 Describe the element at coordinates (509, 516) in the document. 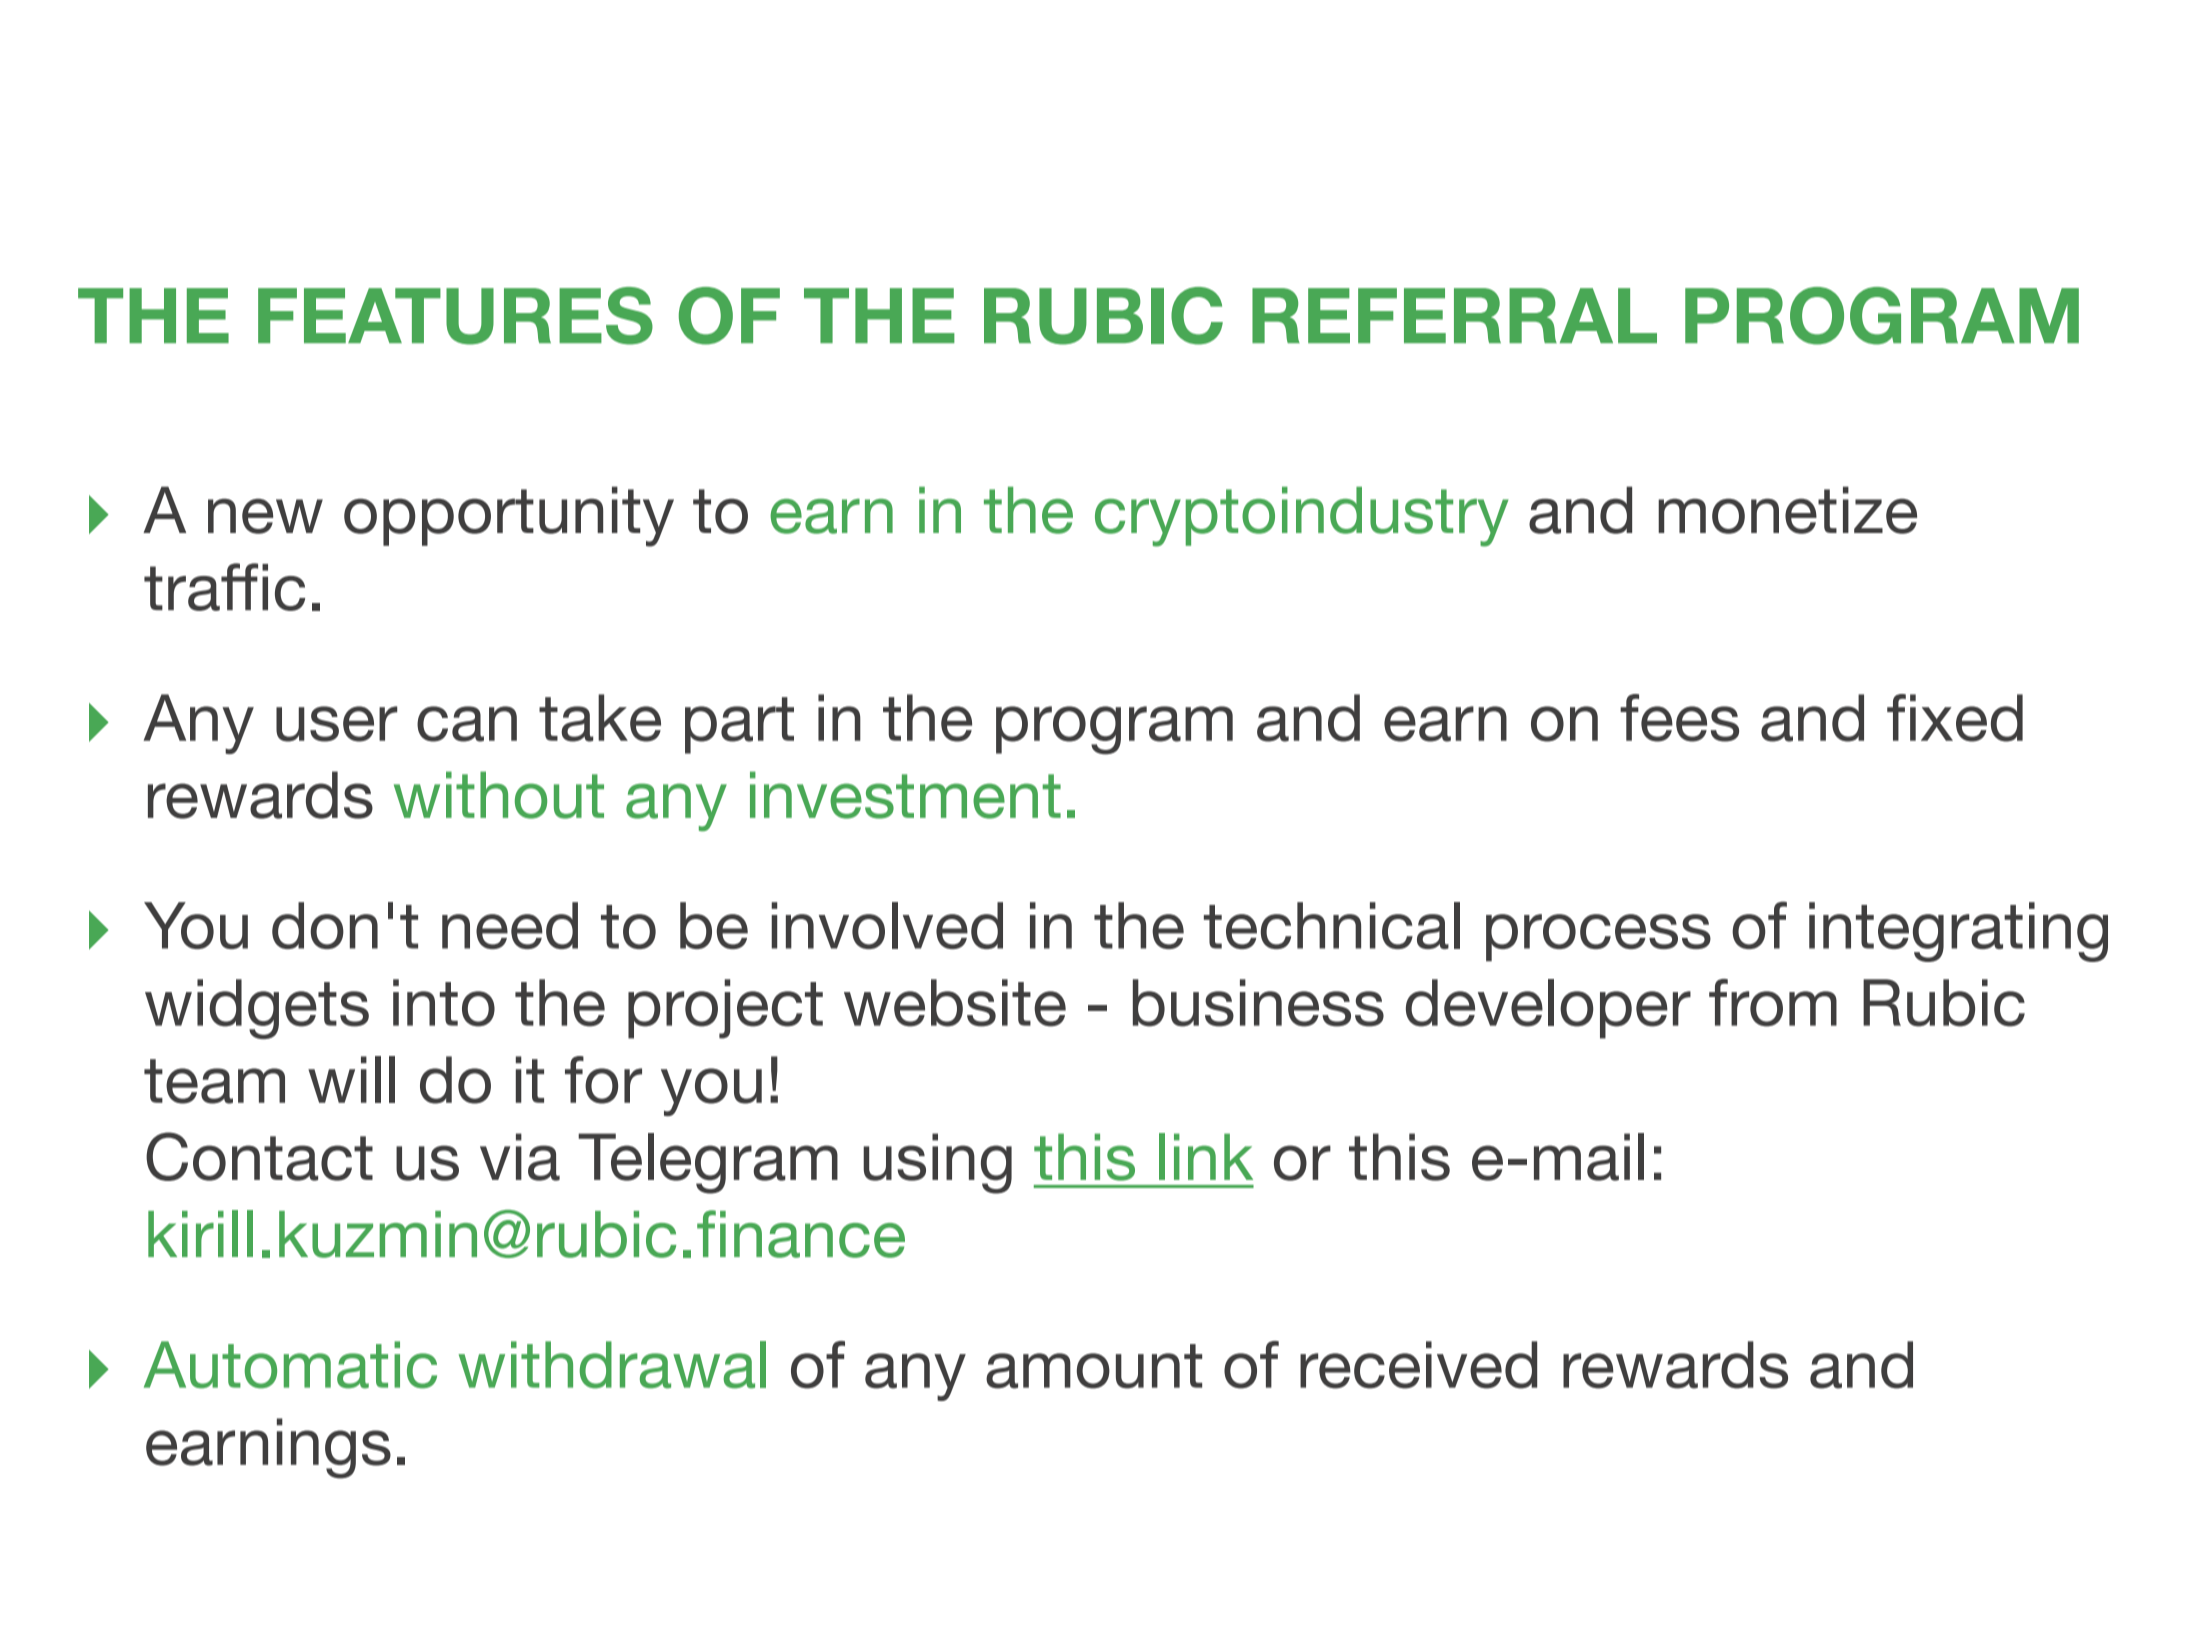

I see `opportunity` at that location.
